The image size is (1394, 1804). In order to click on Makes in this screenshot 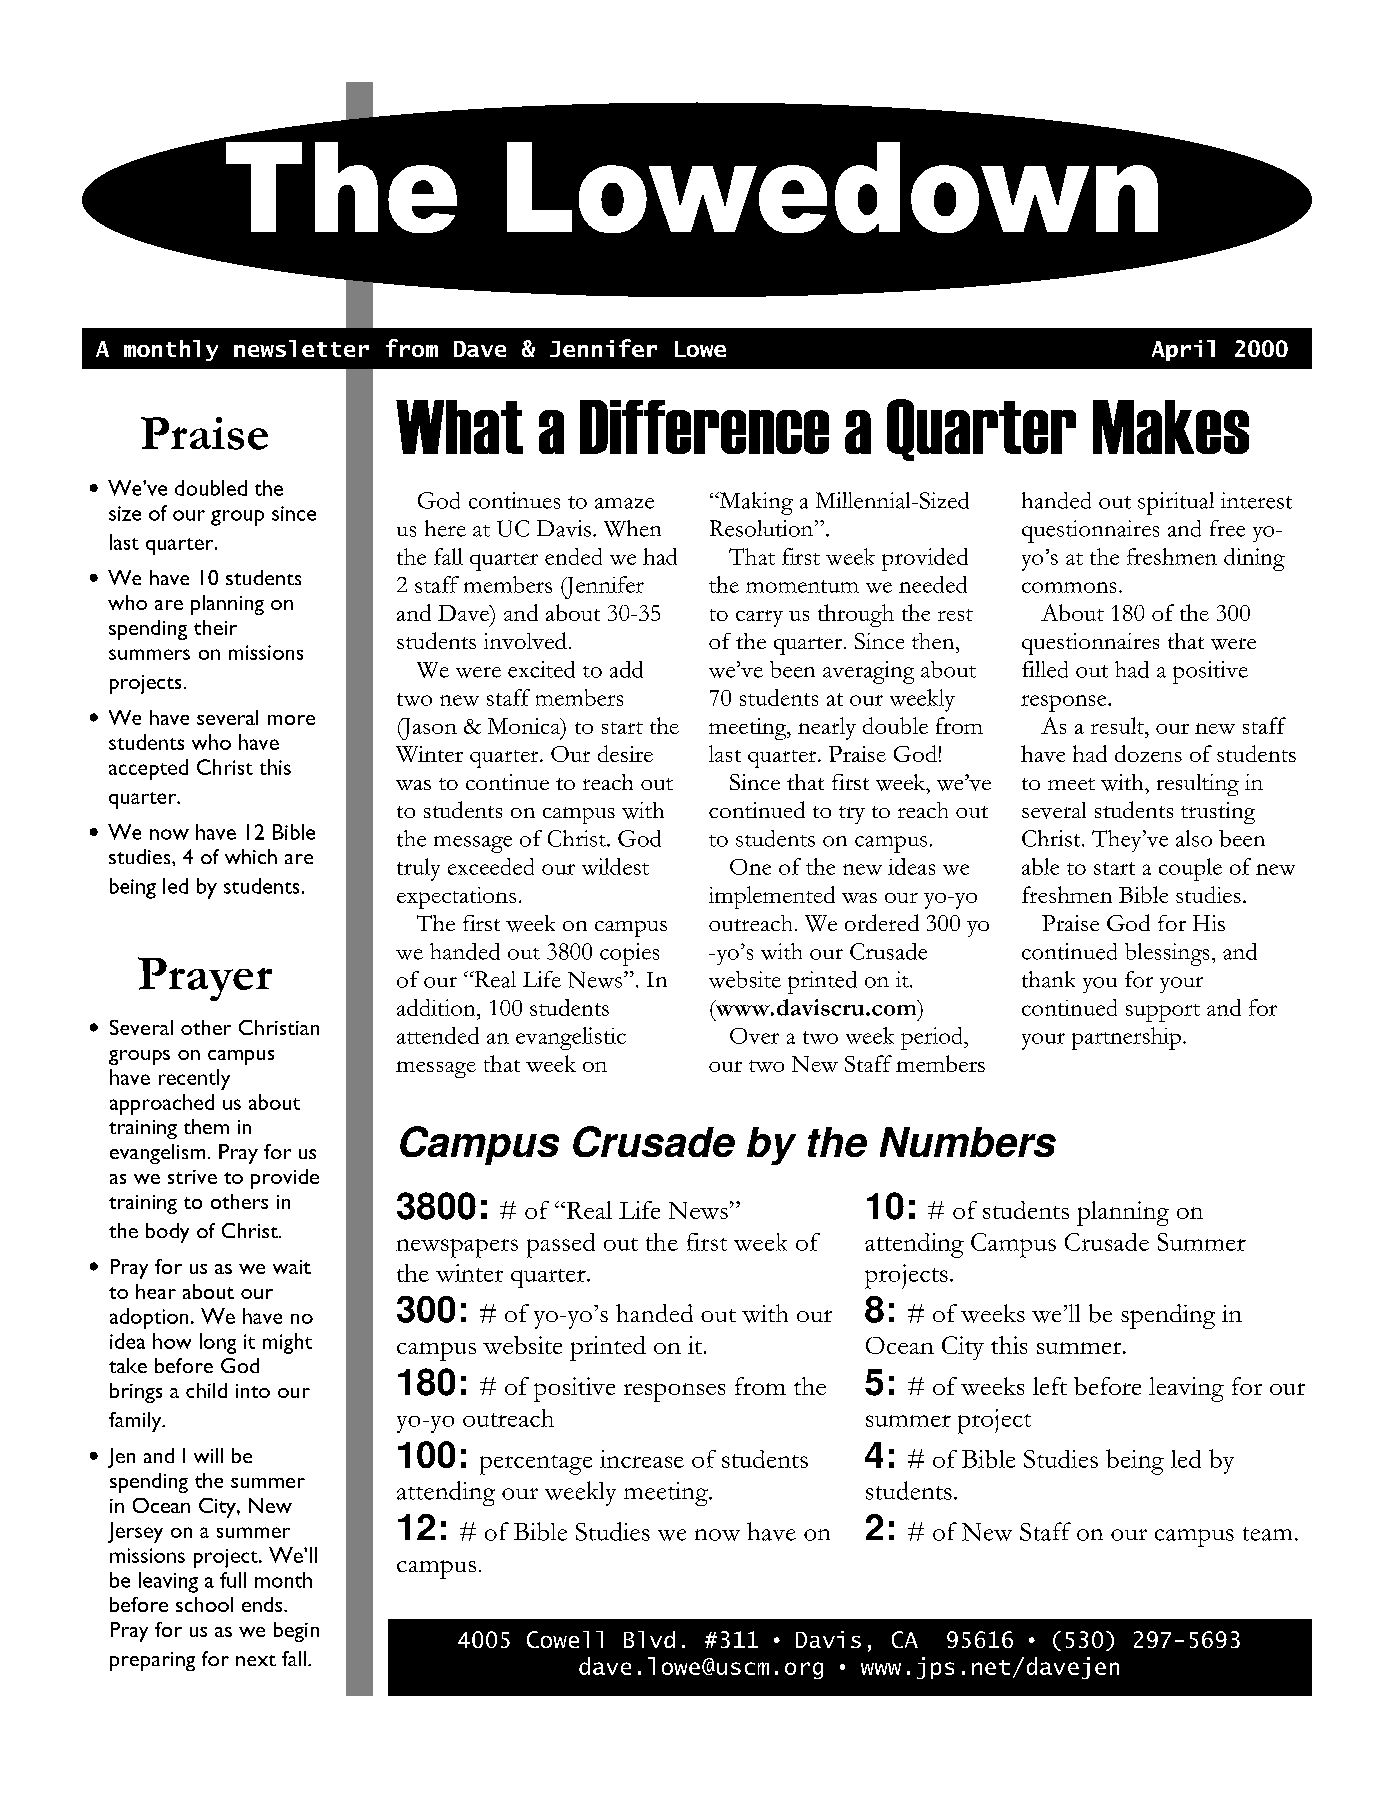, I will do `click(1171, 427)`.
